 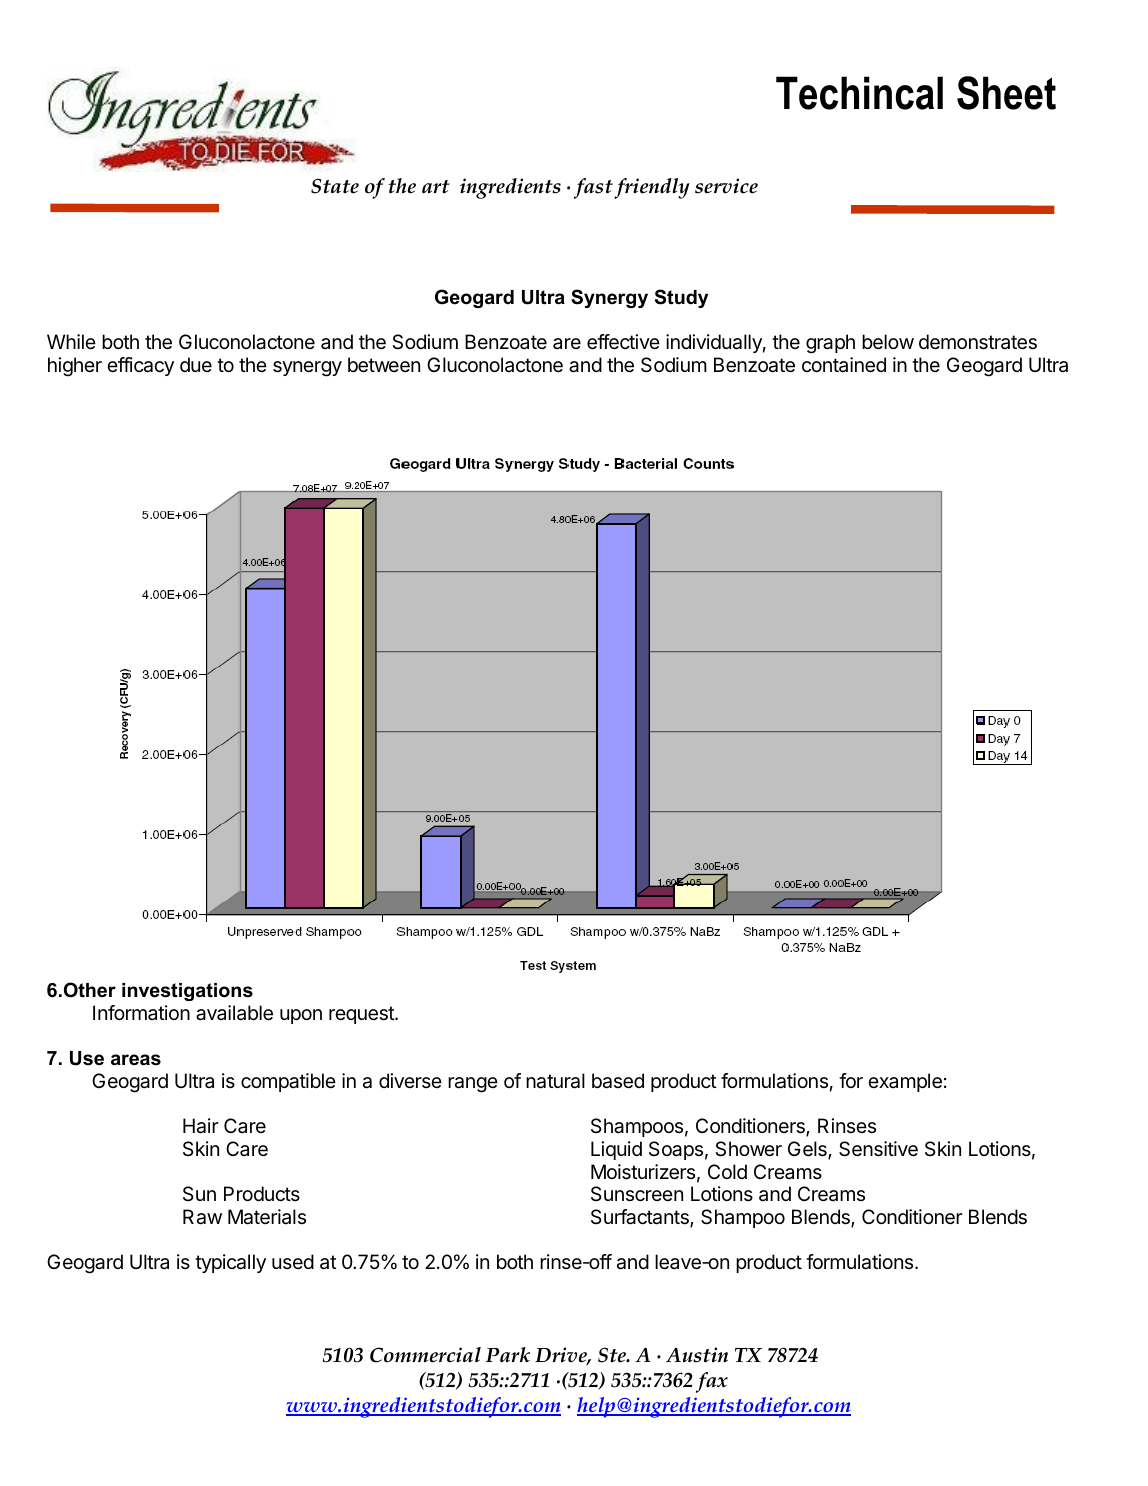 What do you see at coordinates (335, 186) in the screenshot?
I see `State` at bounding box center [335, 186].
